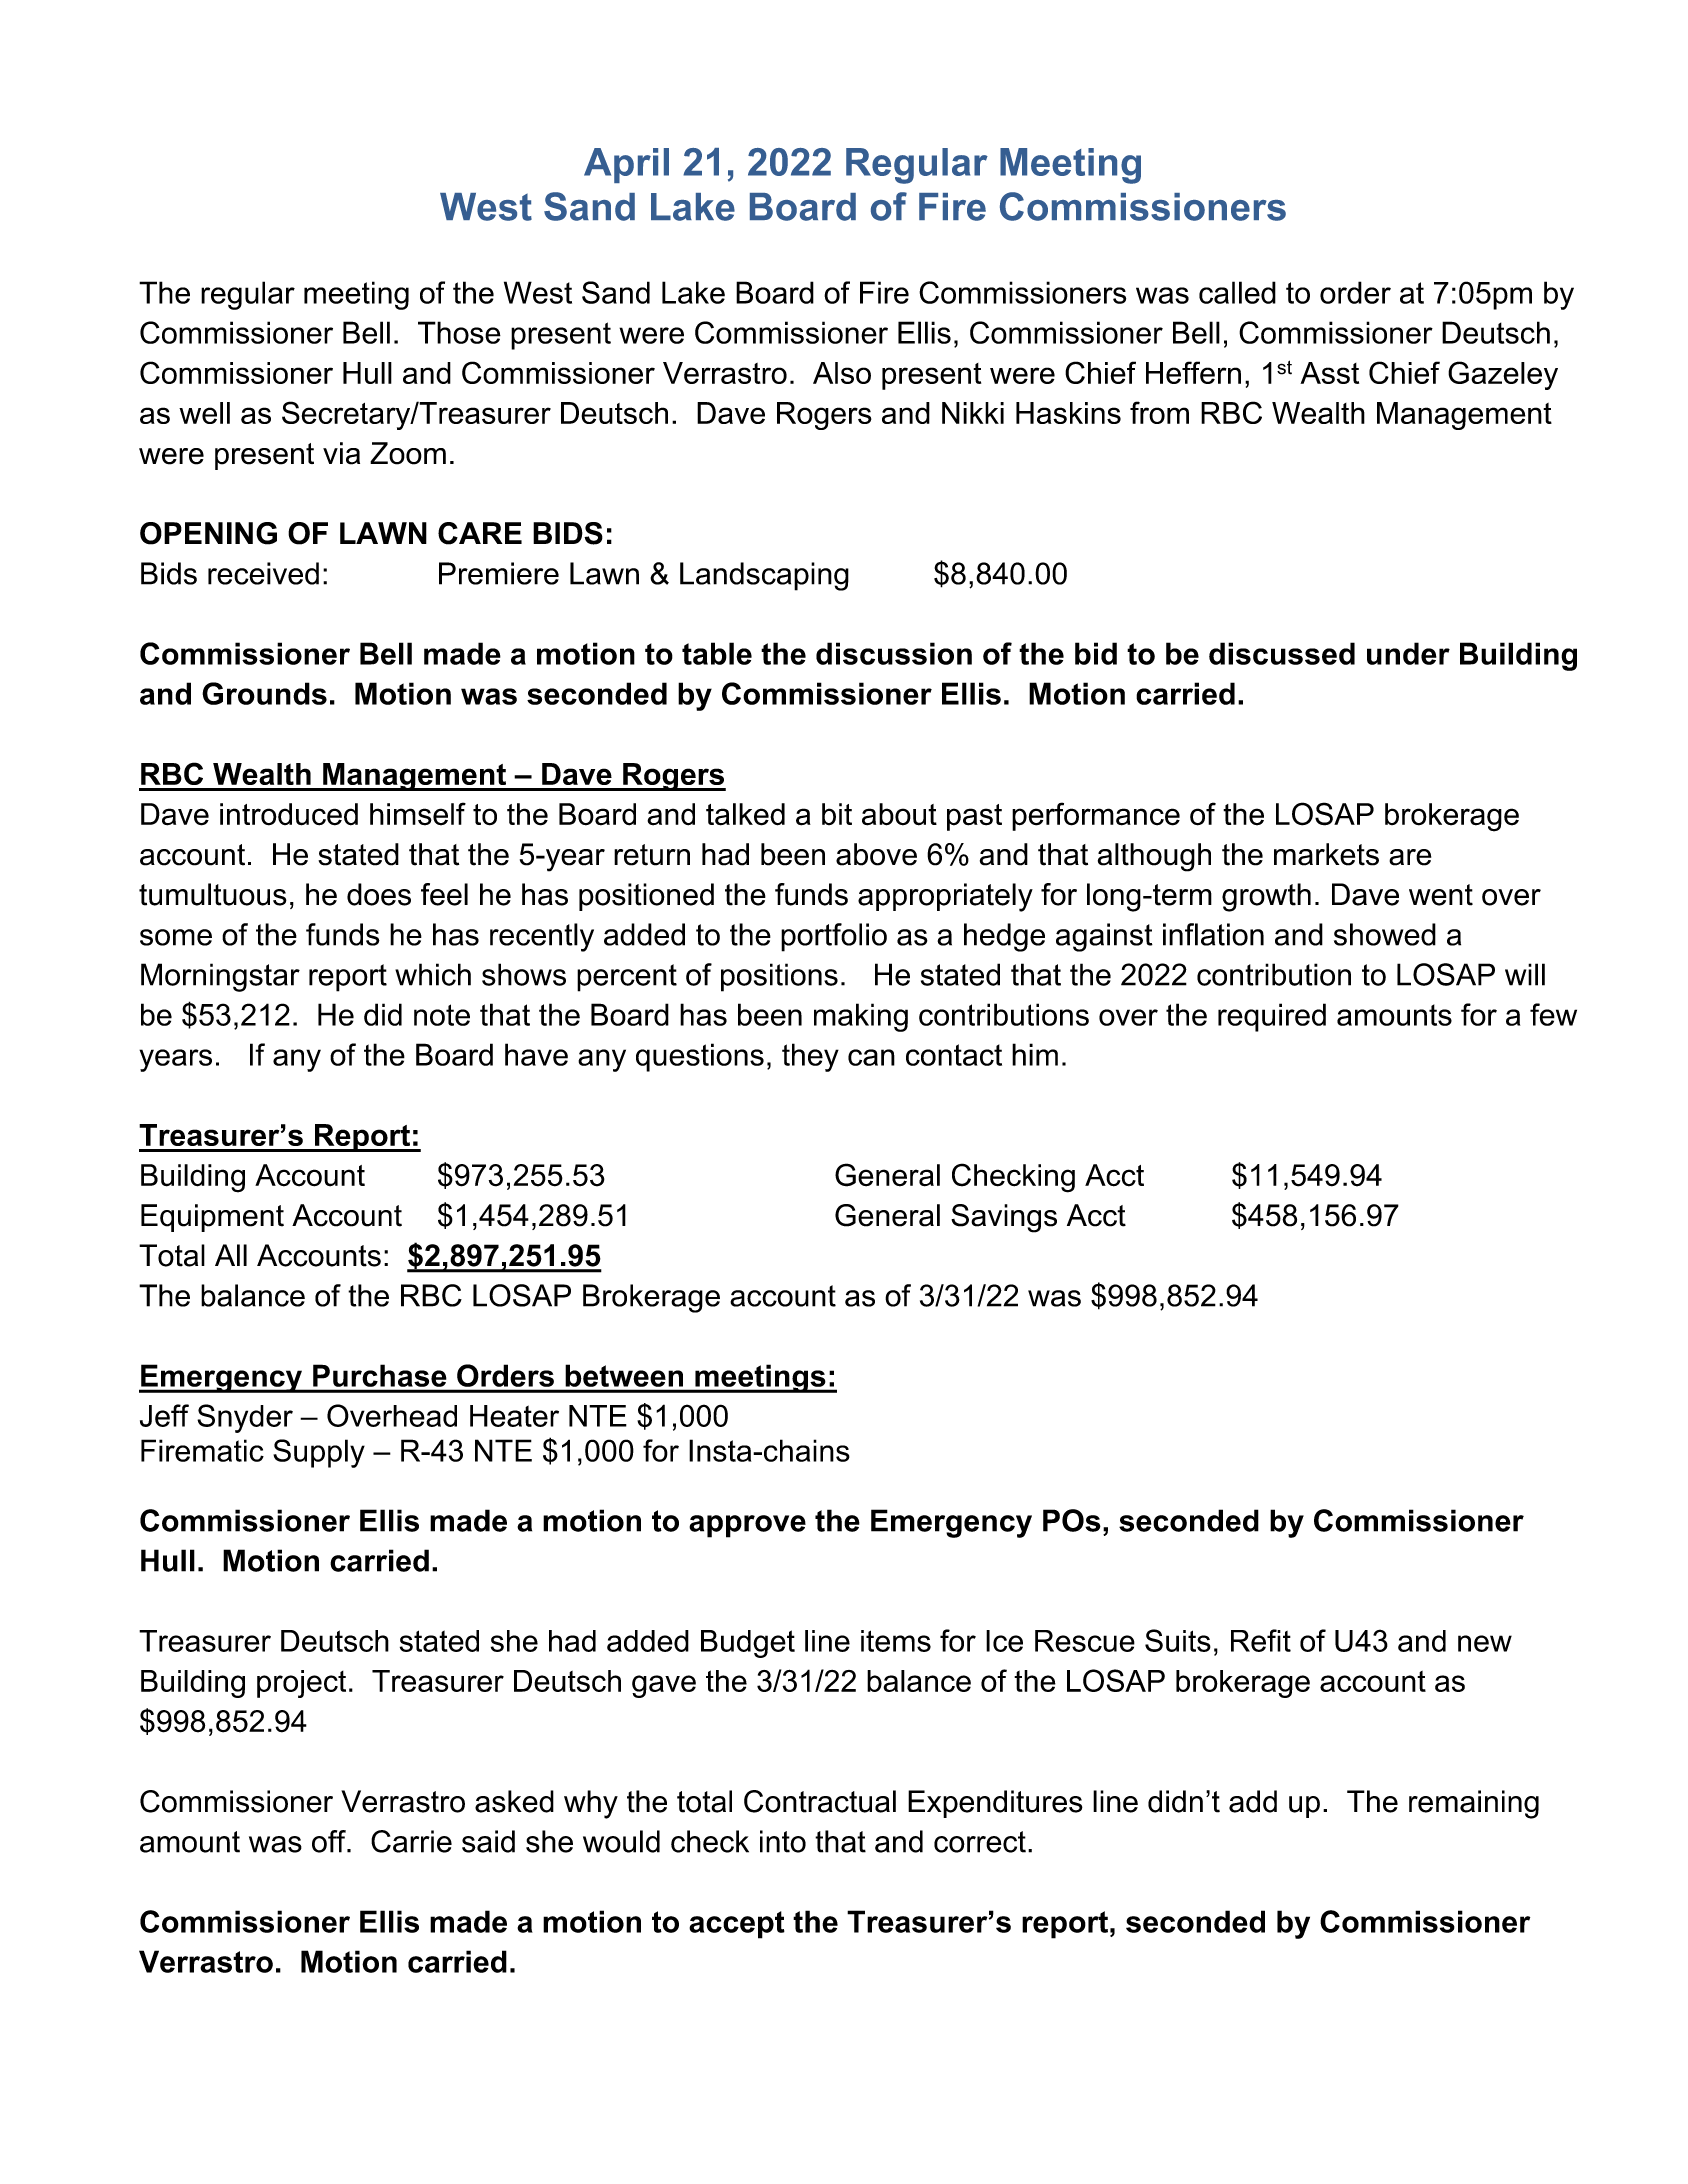  Describe the element at coordinates (1485, 1643) in the document. I see `new` at that location.
